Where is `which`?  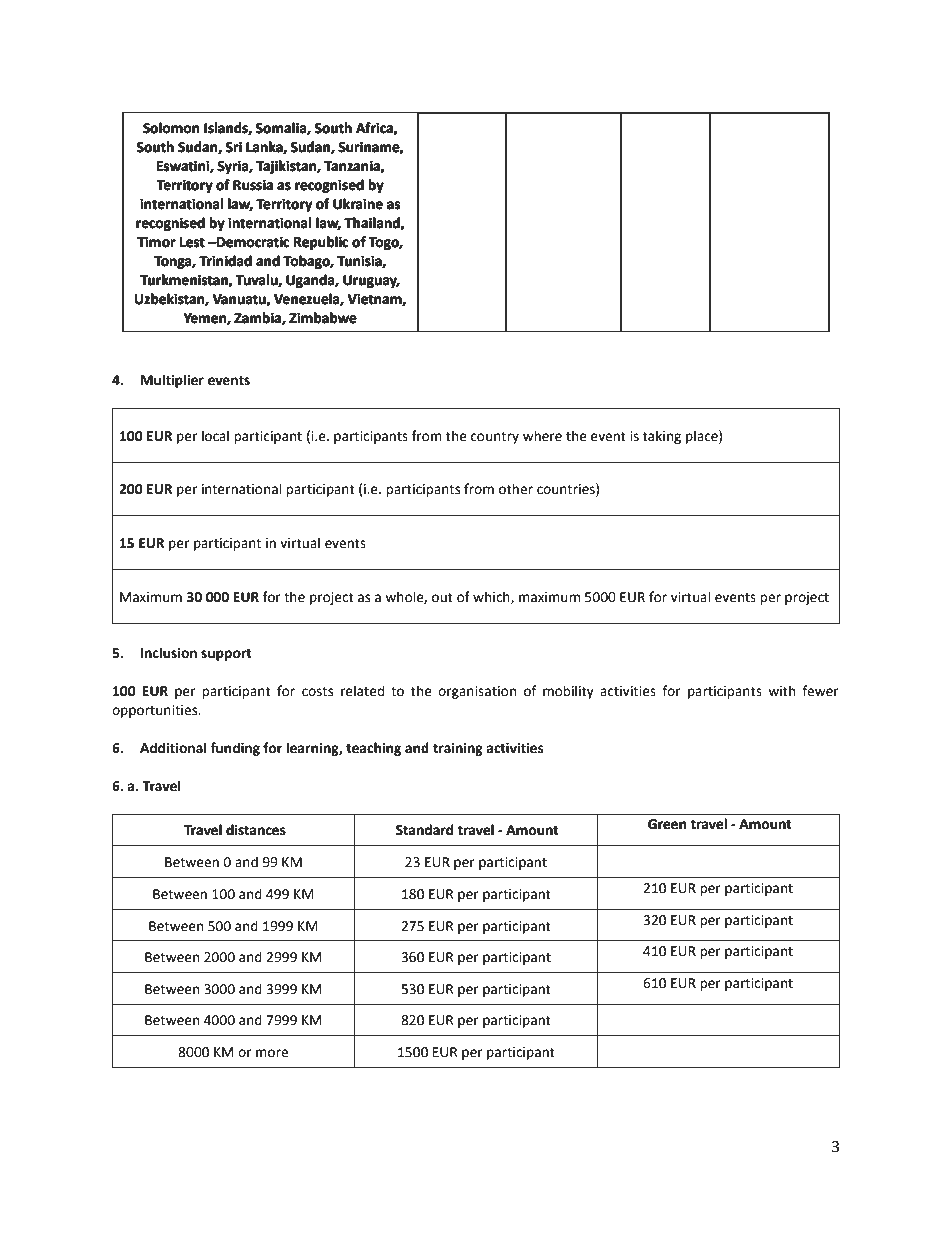 which is located at coordinates (492, 597).
